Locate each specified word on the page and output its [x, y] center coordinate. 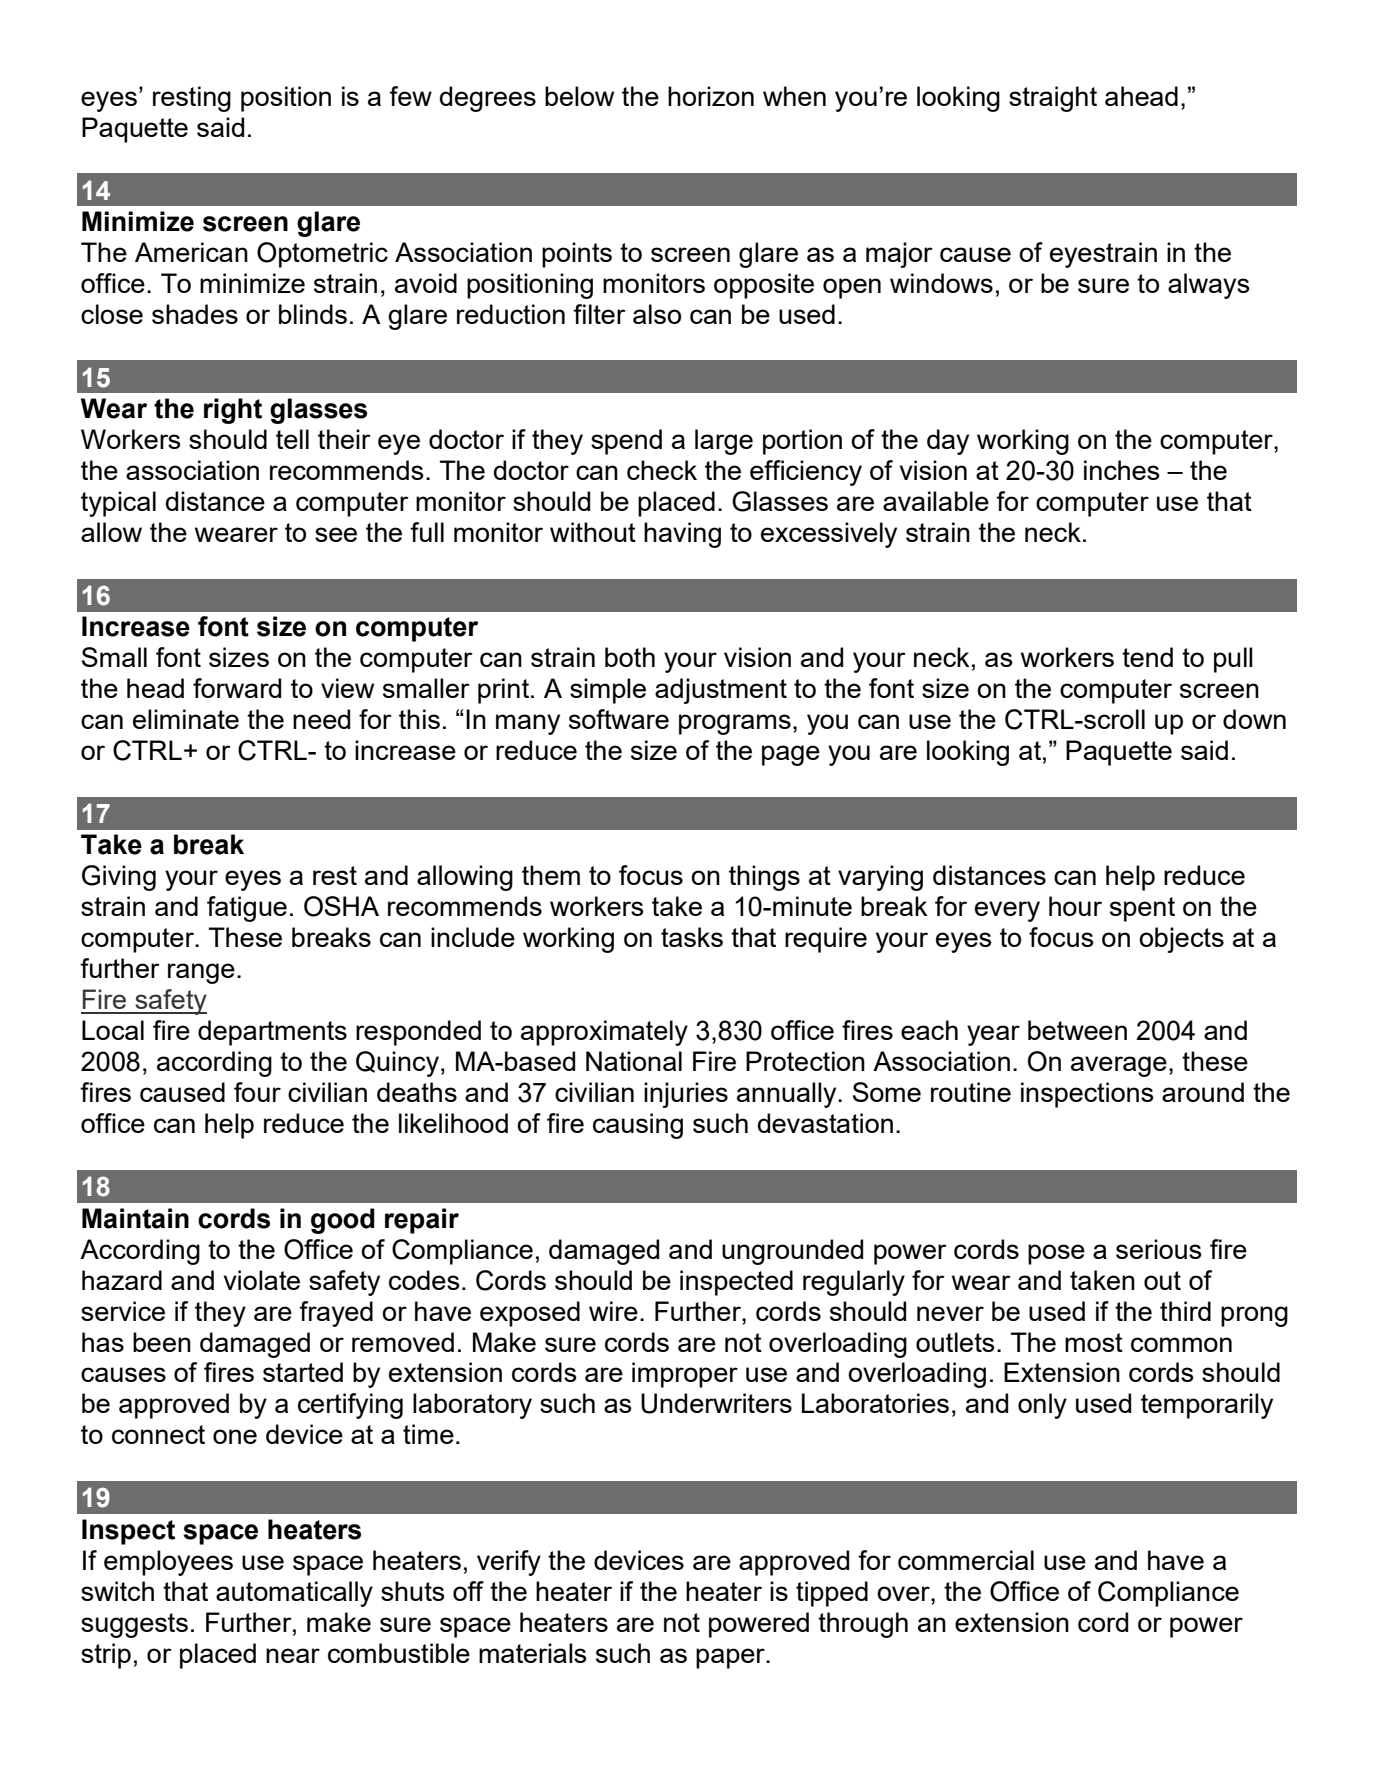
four [257, 1092]
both [630, 657]
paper [731, 1658]
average [1119, 1066]
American [191, 252]
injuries [686, 1095]
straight [1053, 99]
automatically [294, 1594]
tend [1147, 657]
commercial [966, 1560]
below [579, 96]
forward [237, 688]
